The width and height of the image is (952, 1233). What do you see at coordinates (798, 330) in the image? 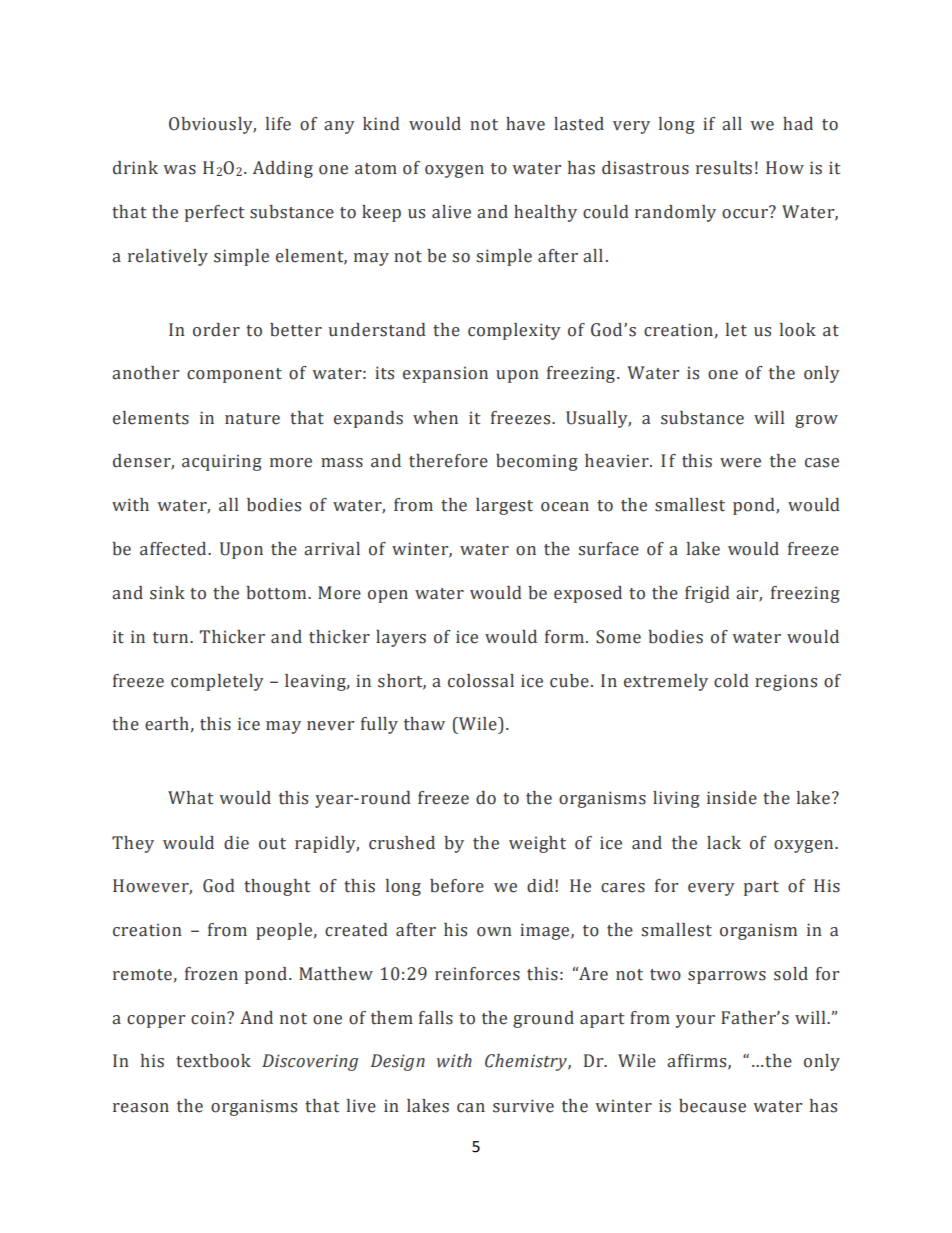
I see `look` at bounding box center [798, 330].
